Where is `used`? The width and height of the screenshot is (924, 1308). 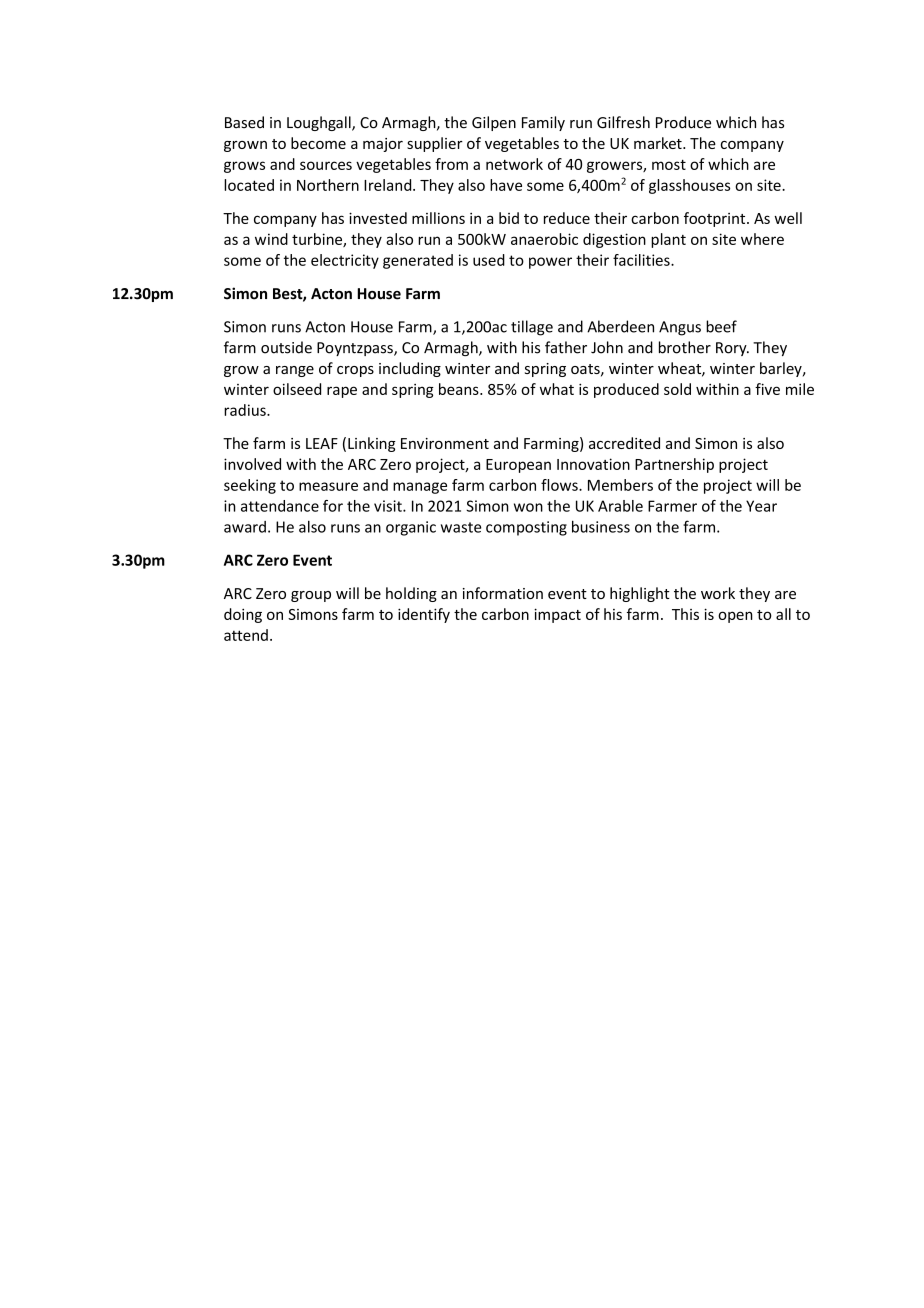
used is located at coordinates (489, 260).
